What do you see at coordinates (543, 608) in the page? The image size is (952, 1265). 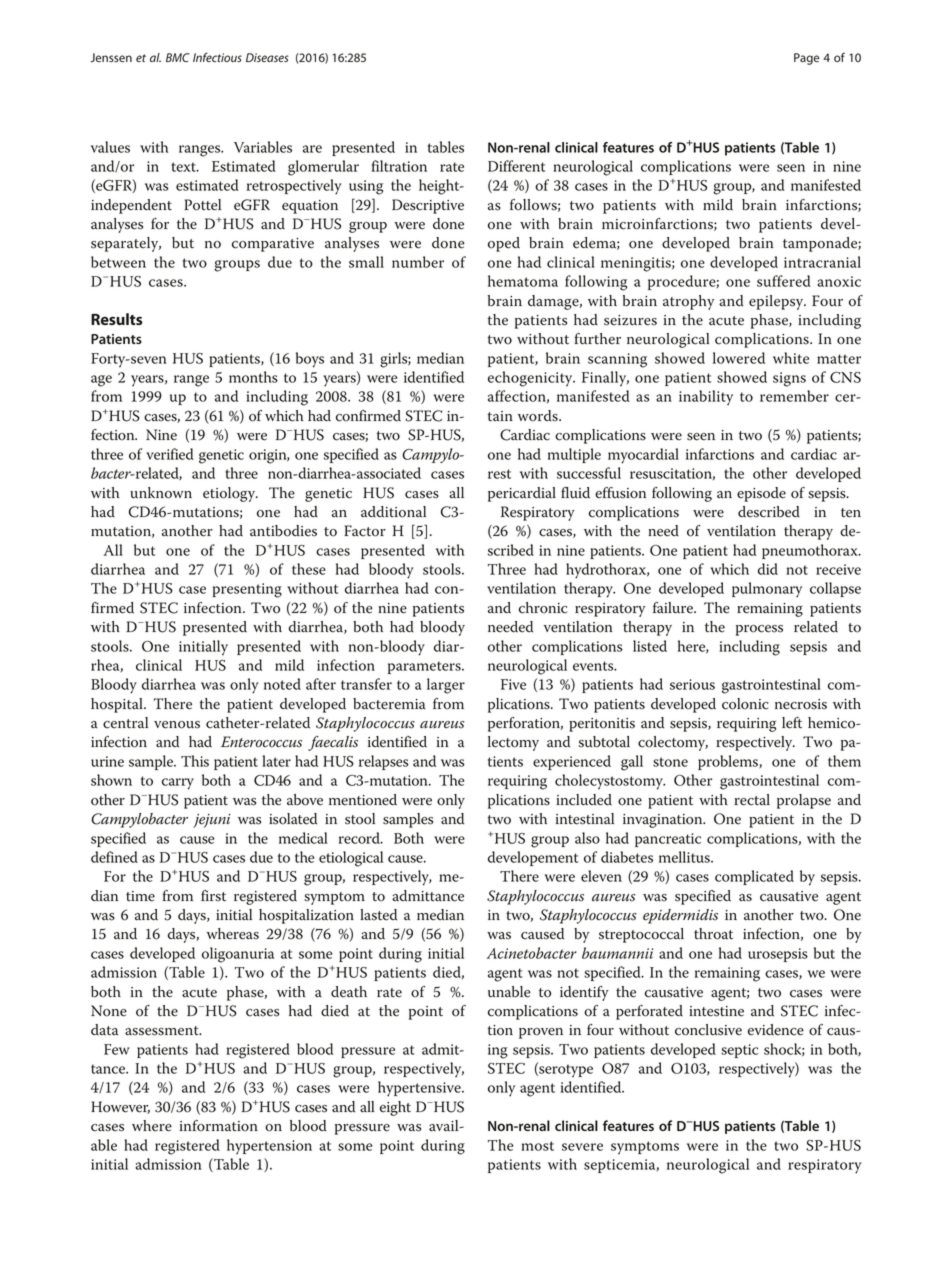 I see `chronic` at bounding box center [543, 608].
